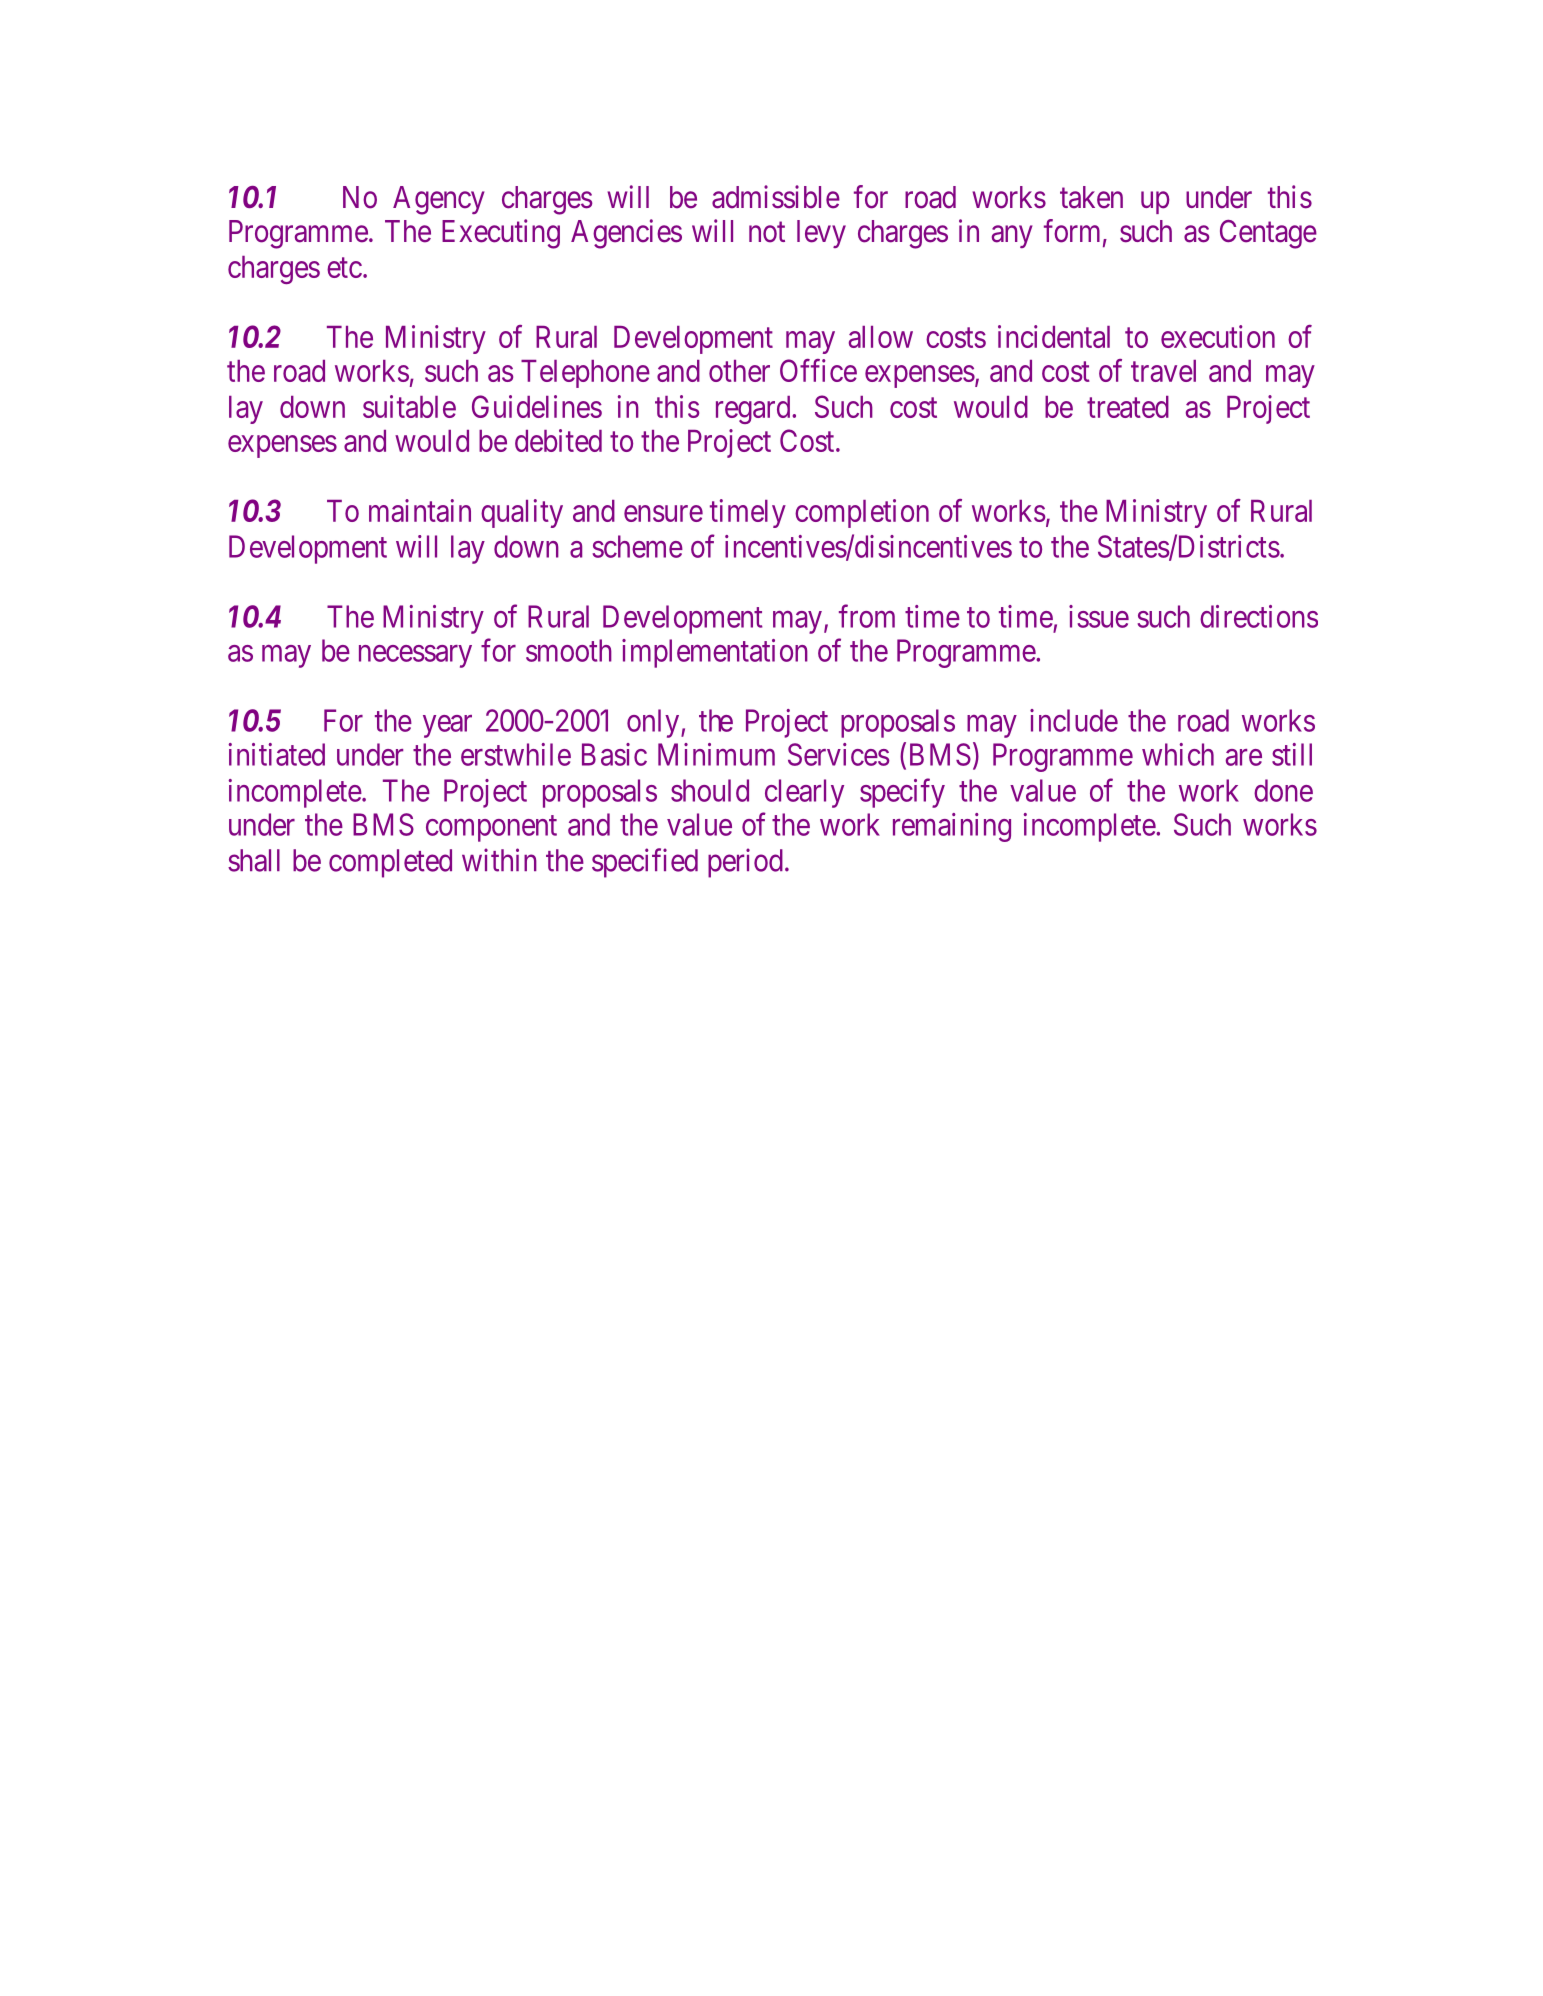  I want to click on include, so click(1074, 720).
